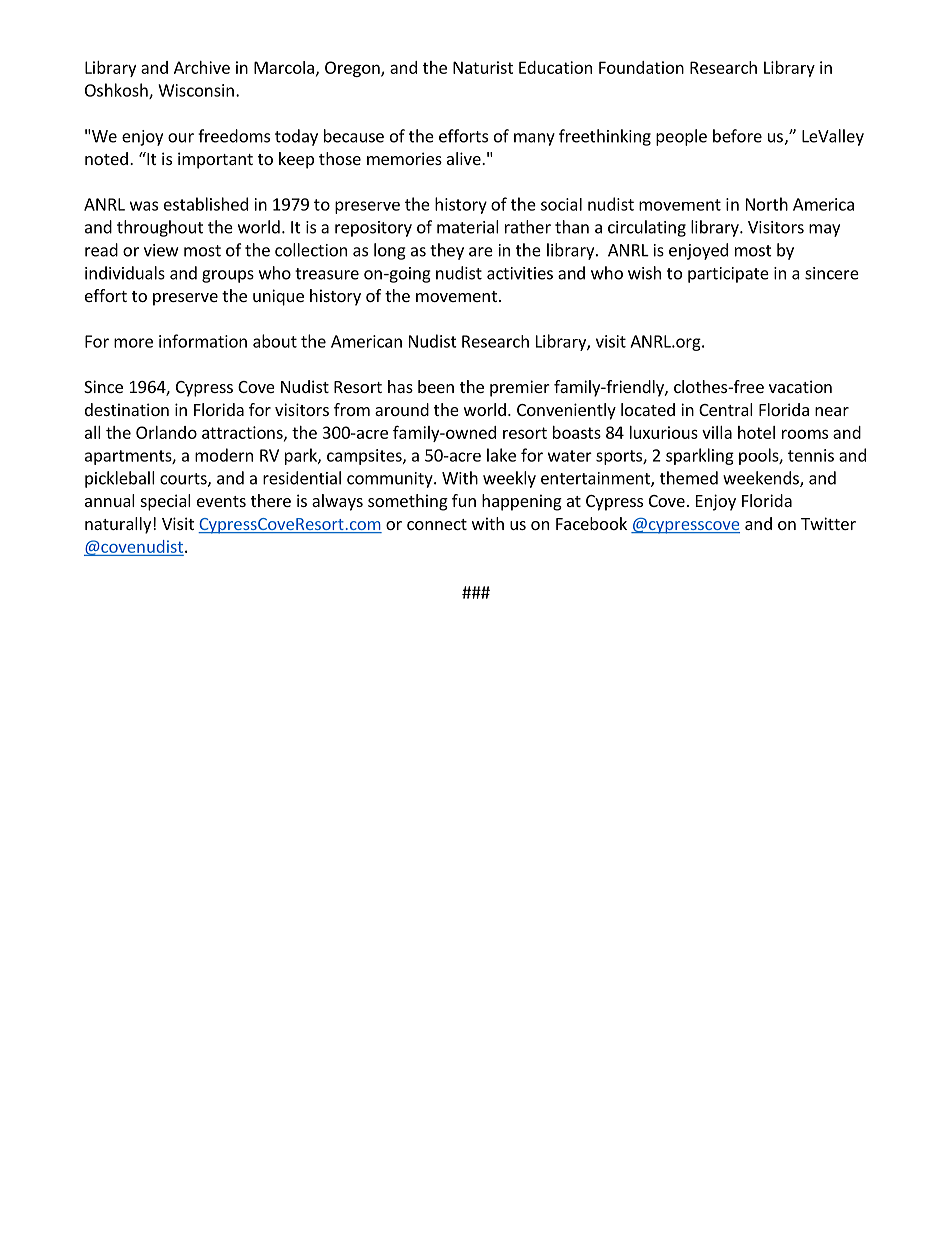  Describe the element at coordinates (464, 500) in the document. I see `fun` at that location.
